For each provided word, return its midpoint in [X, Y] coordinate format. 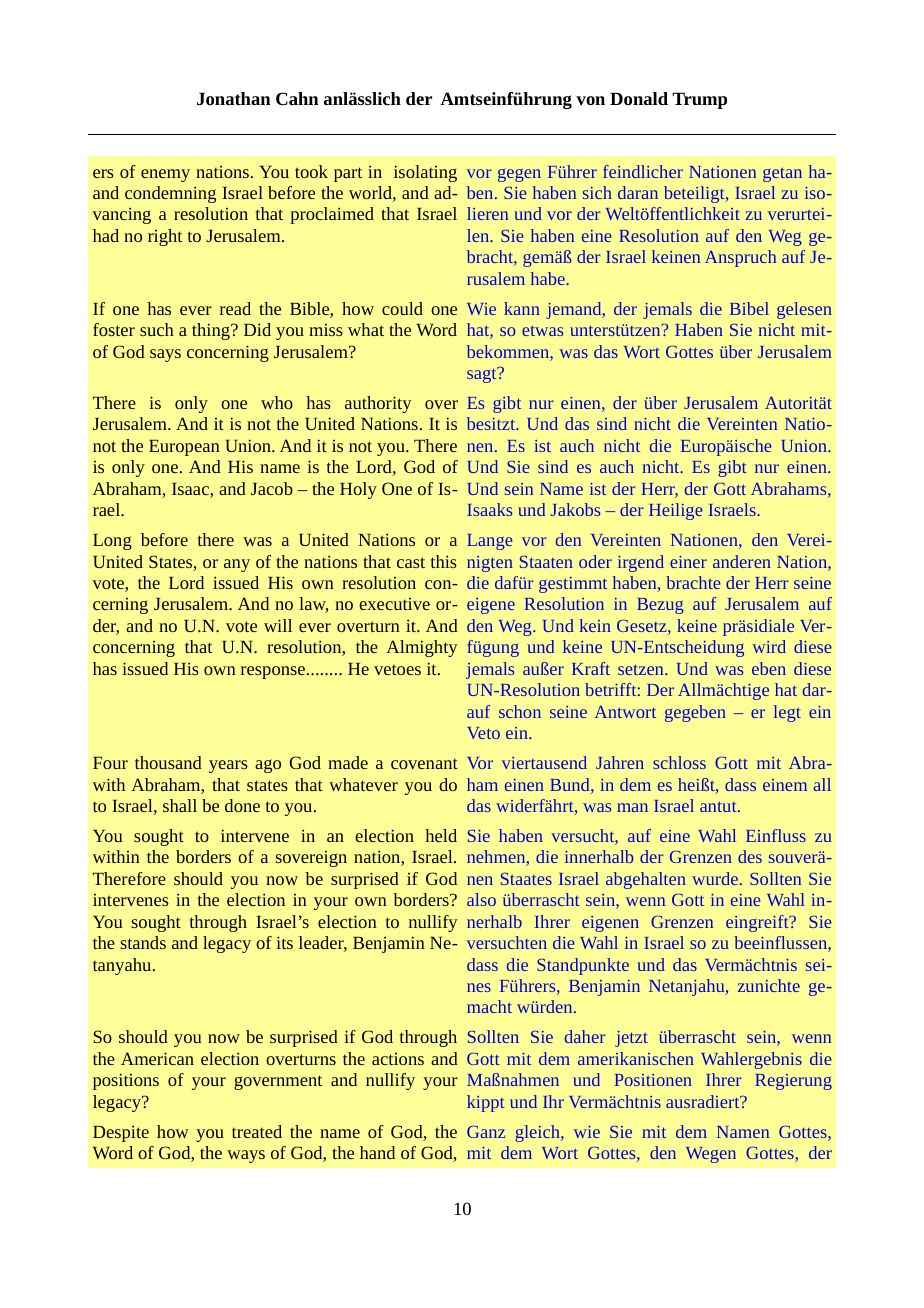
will [278, 625]
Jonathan [234, 98]
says [165, 355]
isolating [425, 173]
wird [769, 646]
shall [180, 805]
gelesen [804, 310]
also [481, 899]
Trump [699, 100]
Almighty [422, 648]
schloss [679, 762]
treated [257, 1131]
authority [378, 404]
